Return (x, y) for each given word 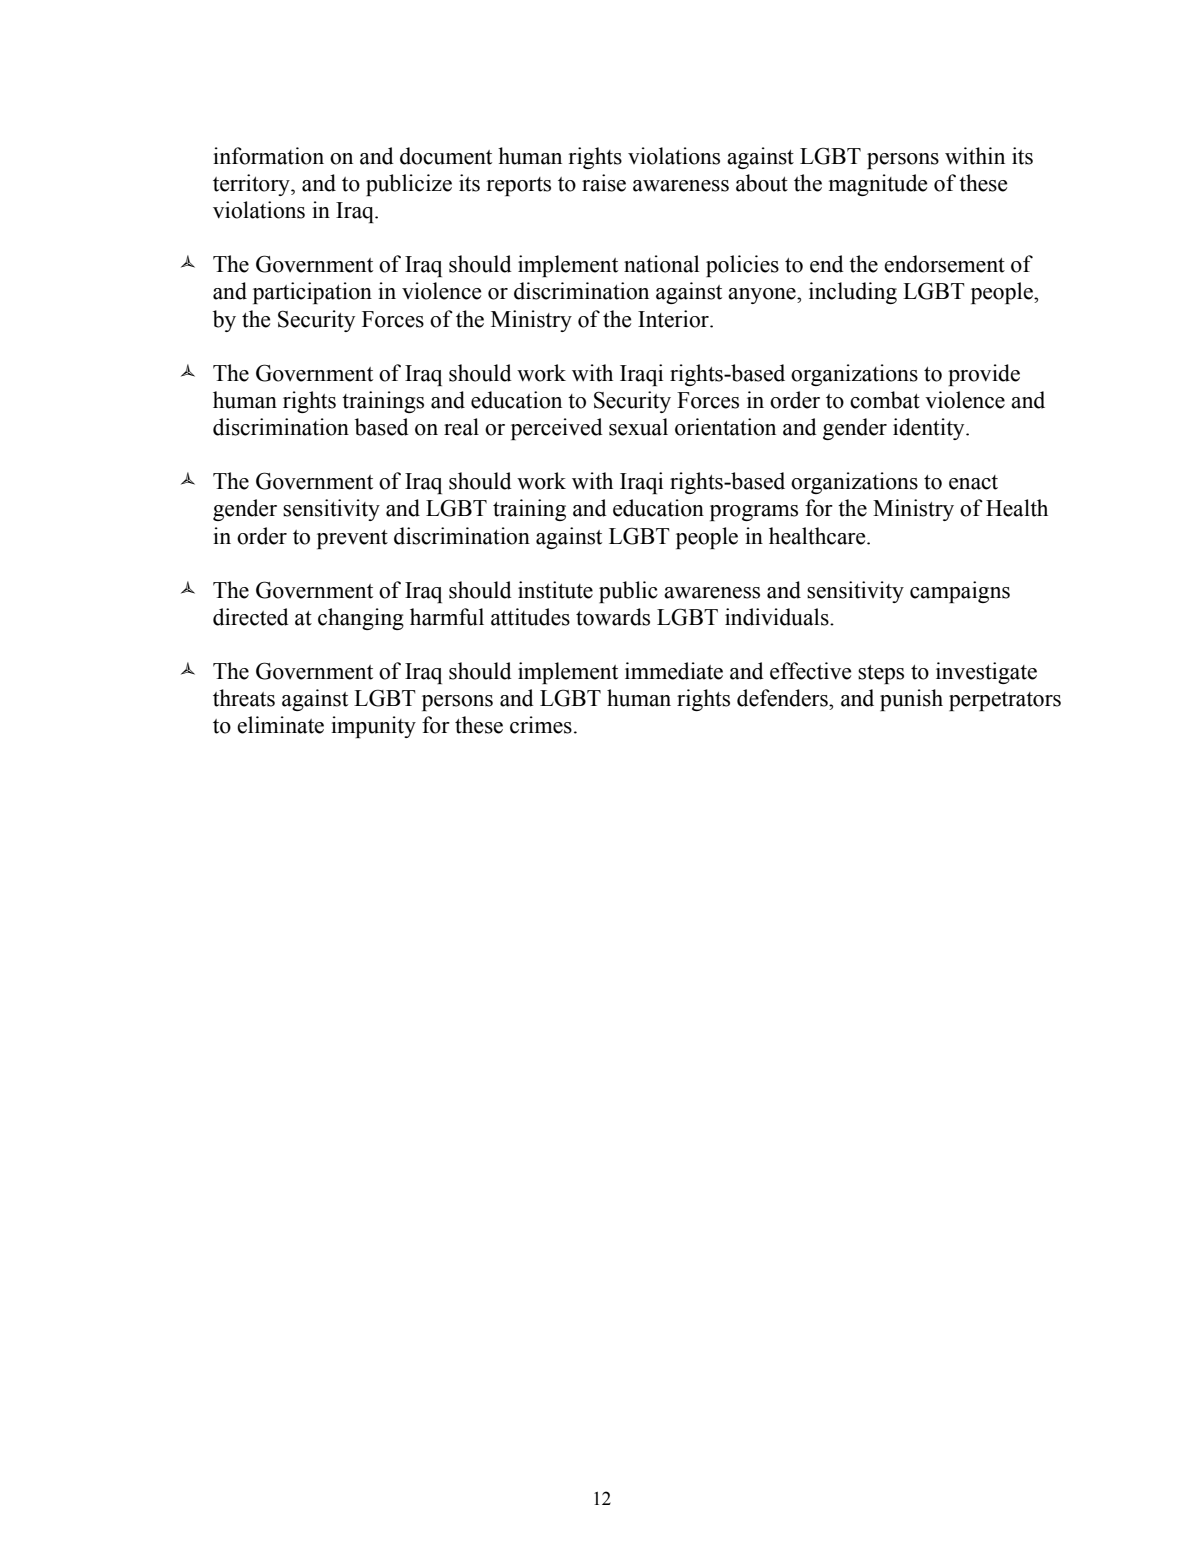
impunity (373, 727)
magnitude (878, 185)
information (268, 156)
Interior (674, 319)
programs (754, 513)
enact (973, 482)
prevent (352, 539)
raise (604, 183)
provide (984, 375)
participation (312, 293)
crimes (541, 725)
